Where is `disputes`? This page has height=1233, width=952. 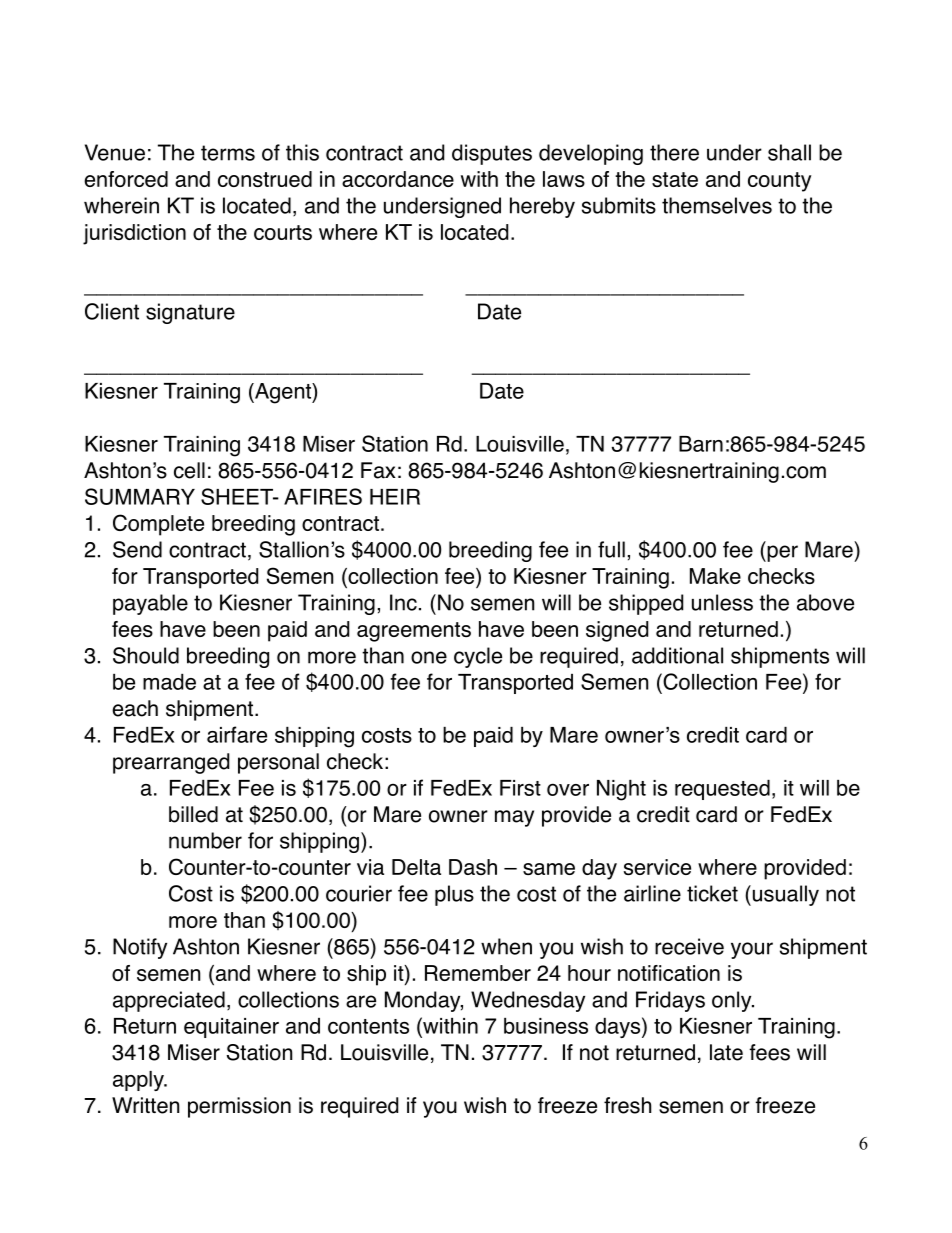
disputes is located at coordinates (492, 154).
